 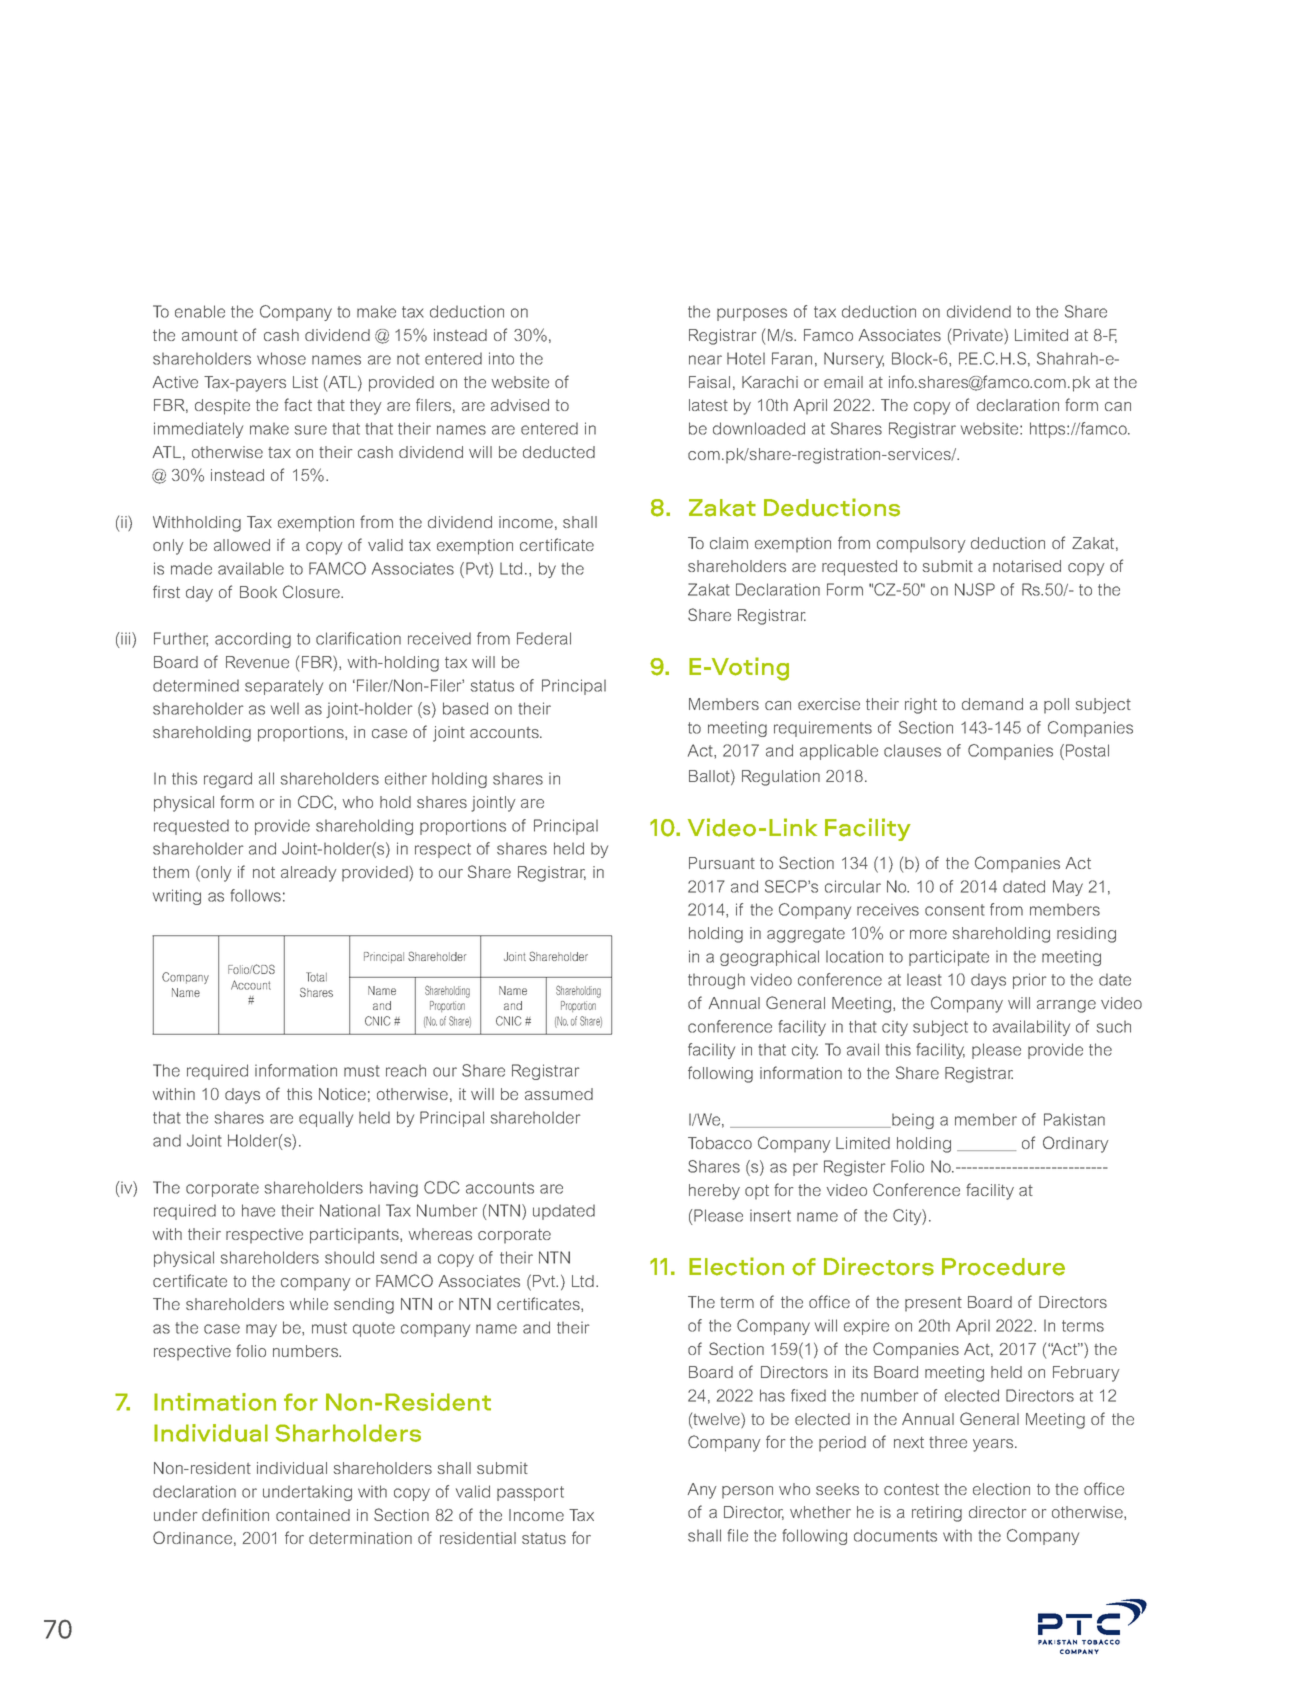 I want to click on retiring, so click(x=937, y=1514).
